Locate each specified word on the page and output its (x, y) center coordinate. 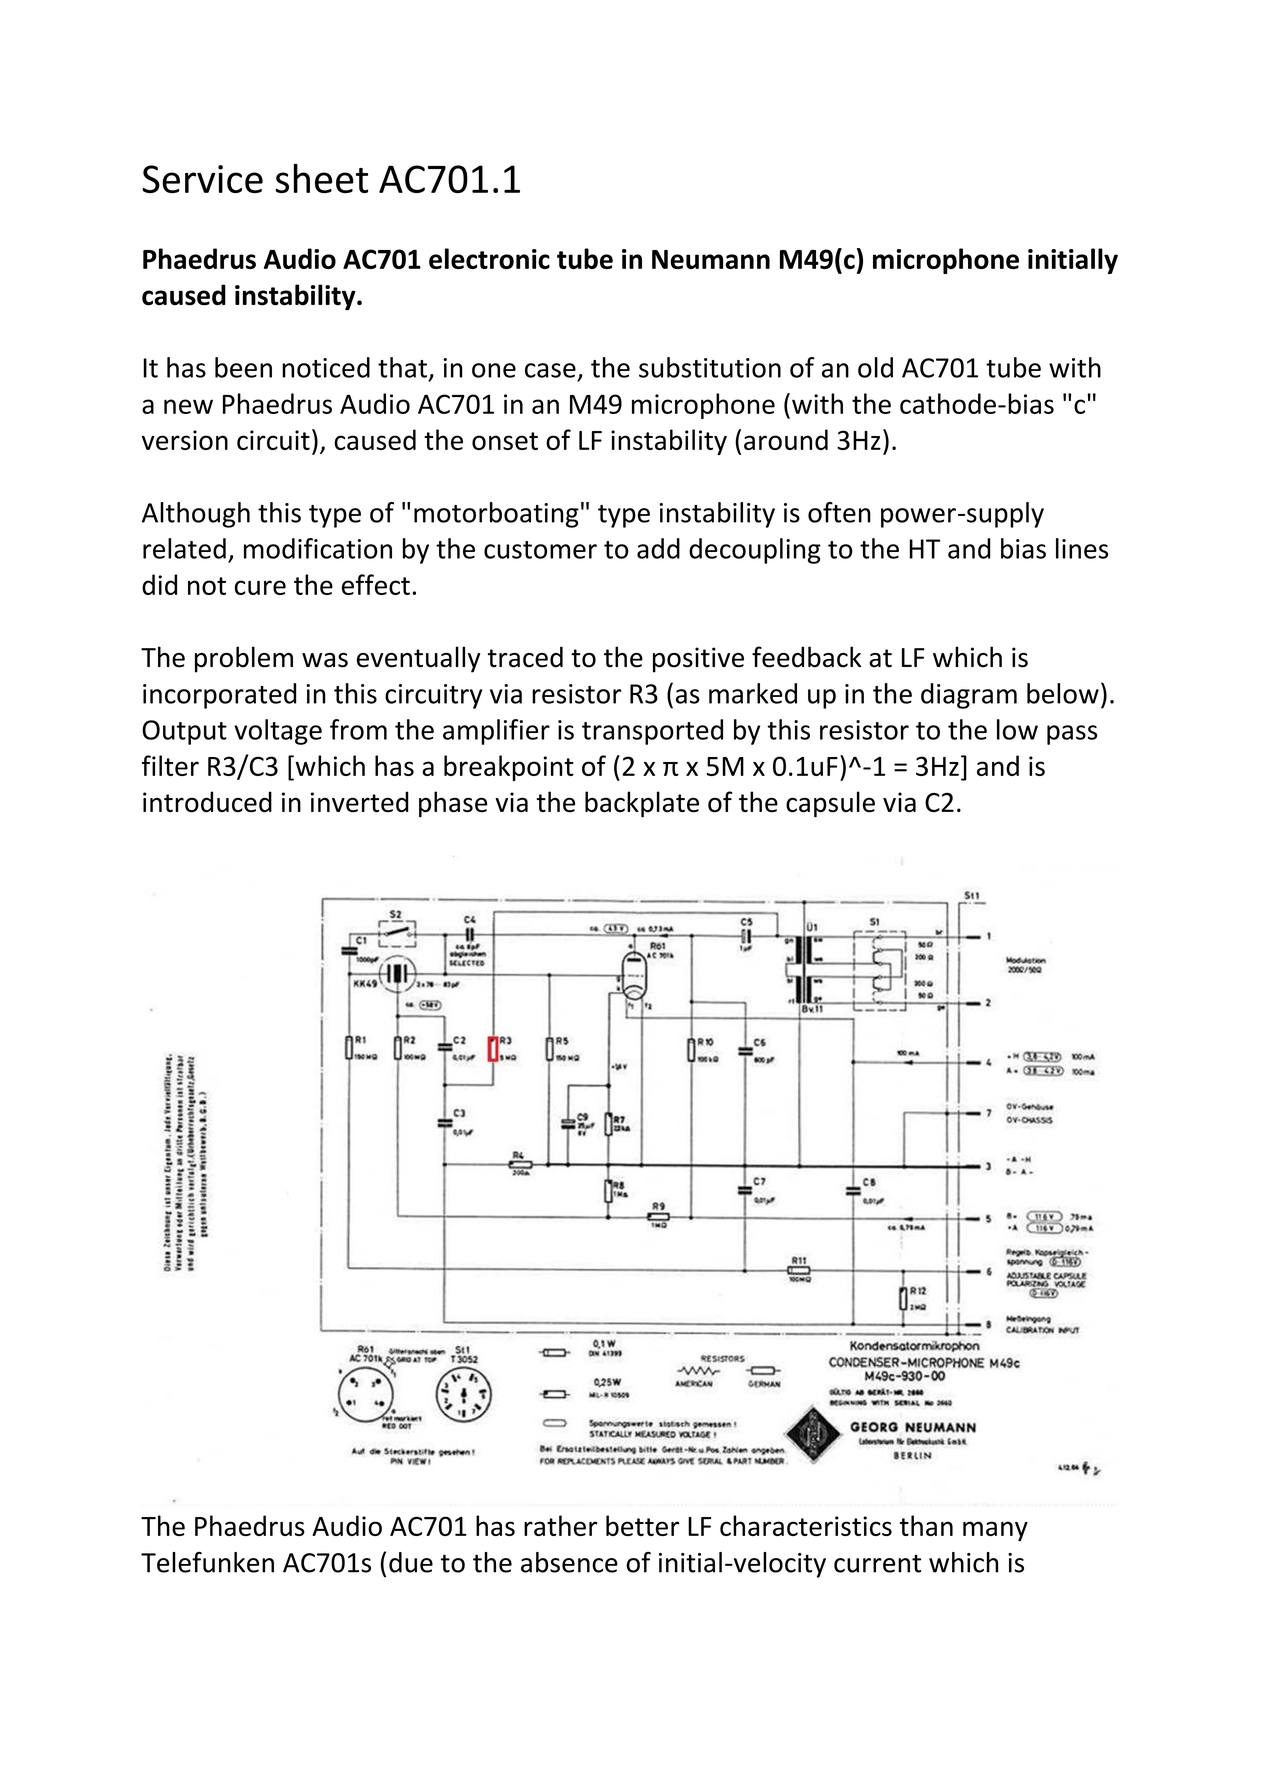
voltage (278, 732)
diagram (969, 696)
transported (652, 732)
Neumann (711, 259)
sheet (322, 178)
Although (196, 515)
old (875, 367)
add (658, 548)
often (839, 512)
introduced (207, 802)
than (926, 1525)
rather (560, 1525)
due (411, 1562)
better (642, 1525)
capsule (830, 804)
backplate (642, 804)
